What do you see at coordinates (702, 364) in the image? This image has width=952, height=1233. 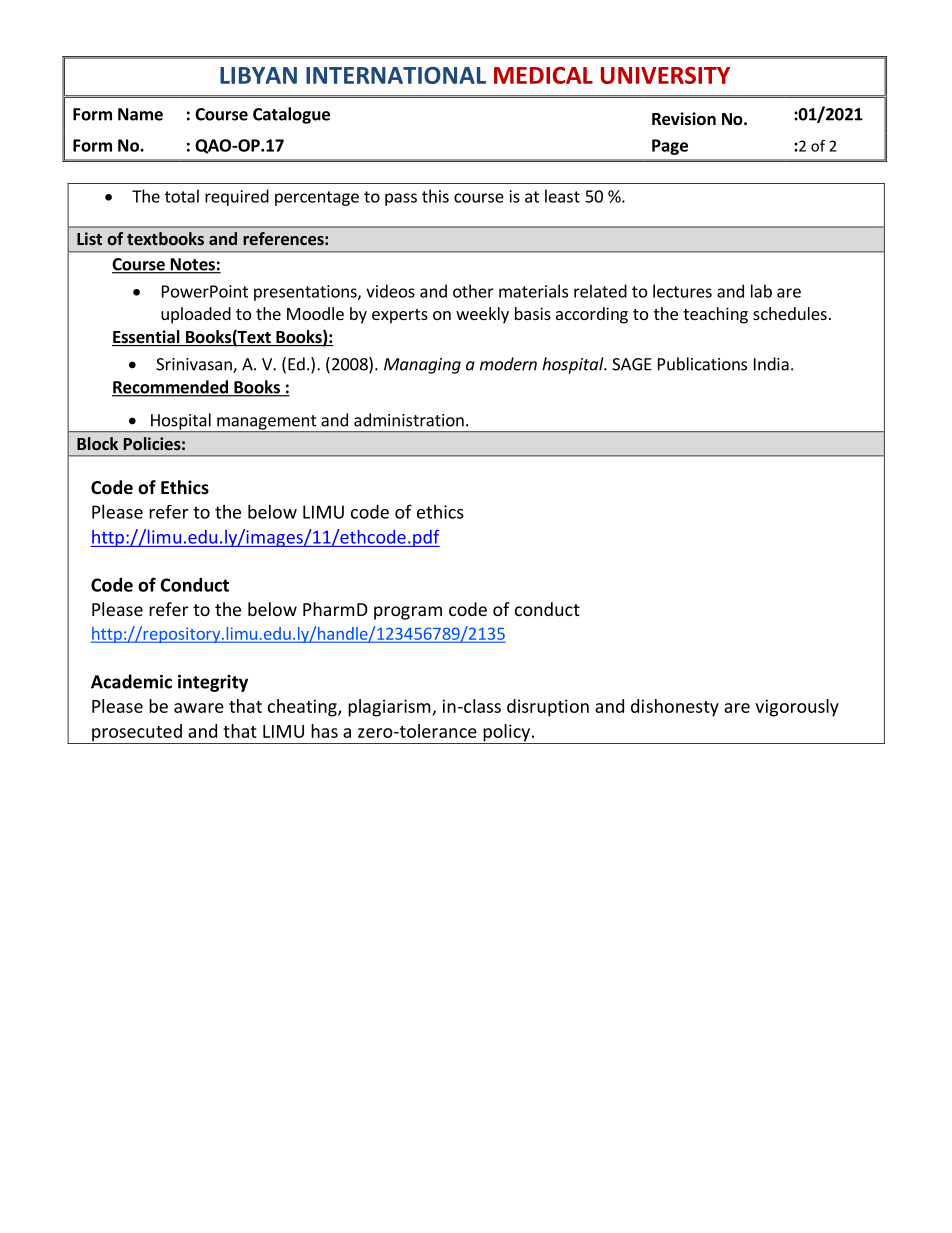 I see `Publications` at bounding box center [702, 364].
